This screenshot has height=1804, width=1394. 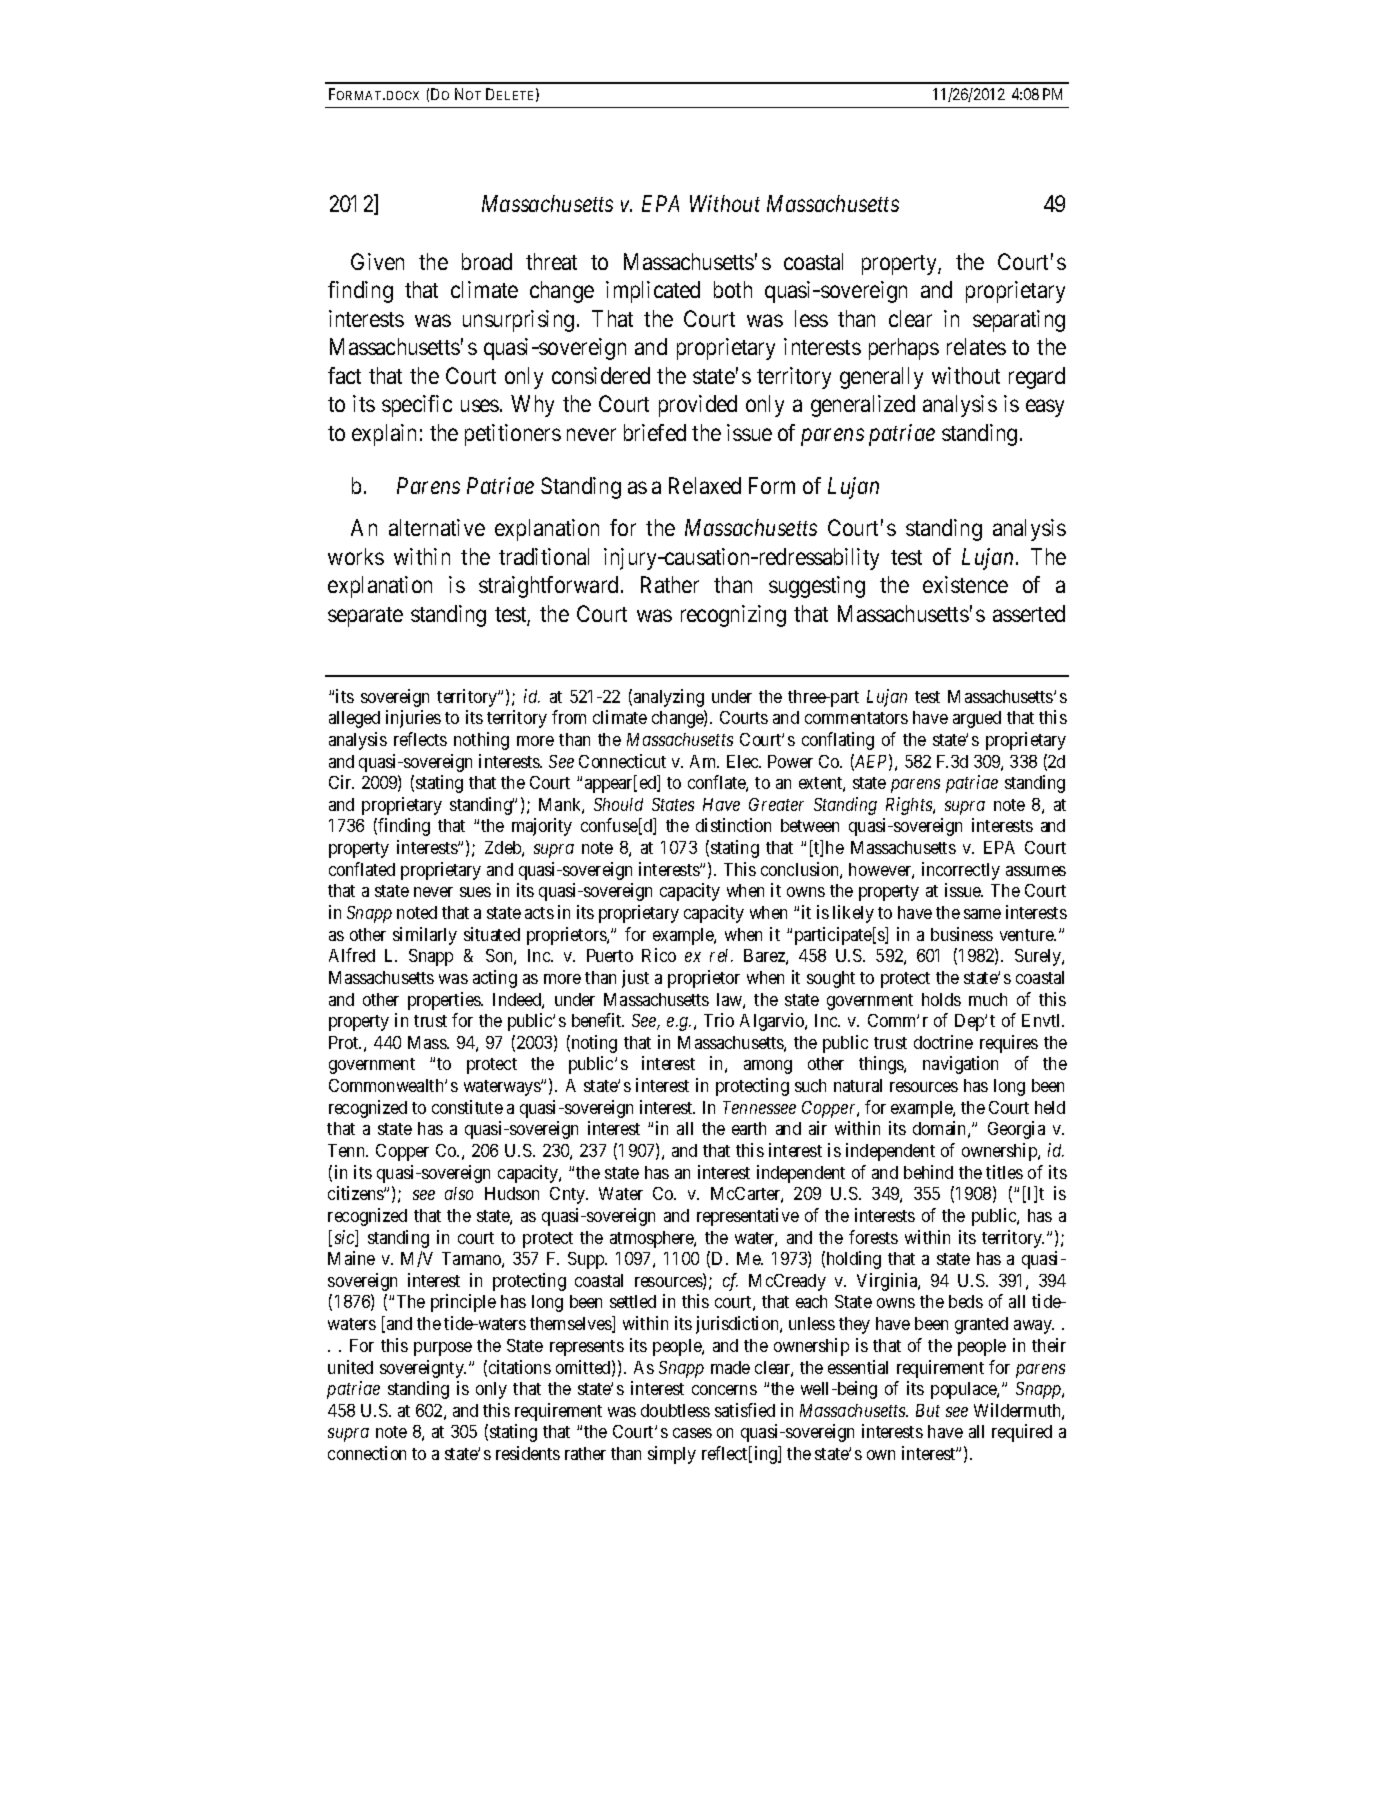 What do you see at coordinates (413, 719) in the screenshot?
I see `injuries` at bounding box center [413, 719].
